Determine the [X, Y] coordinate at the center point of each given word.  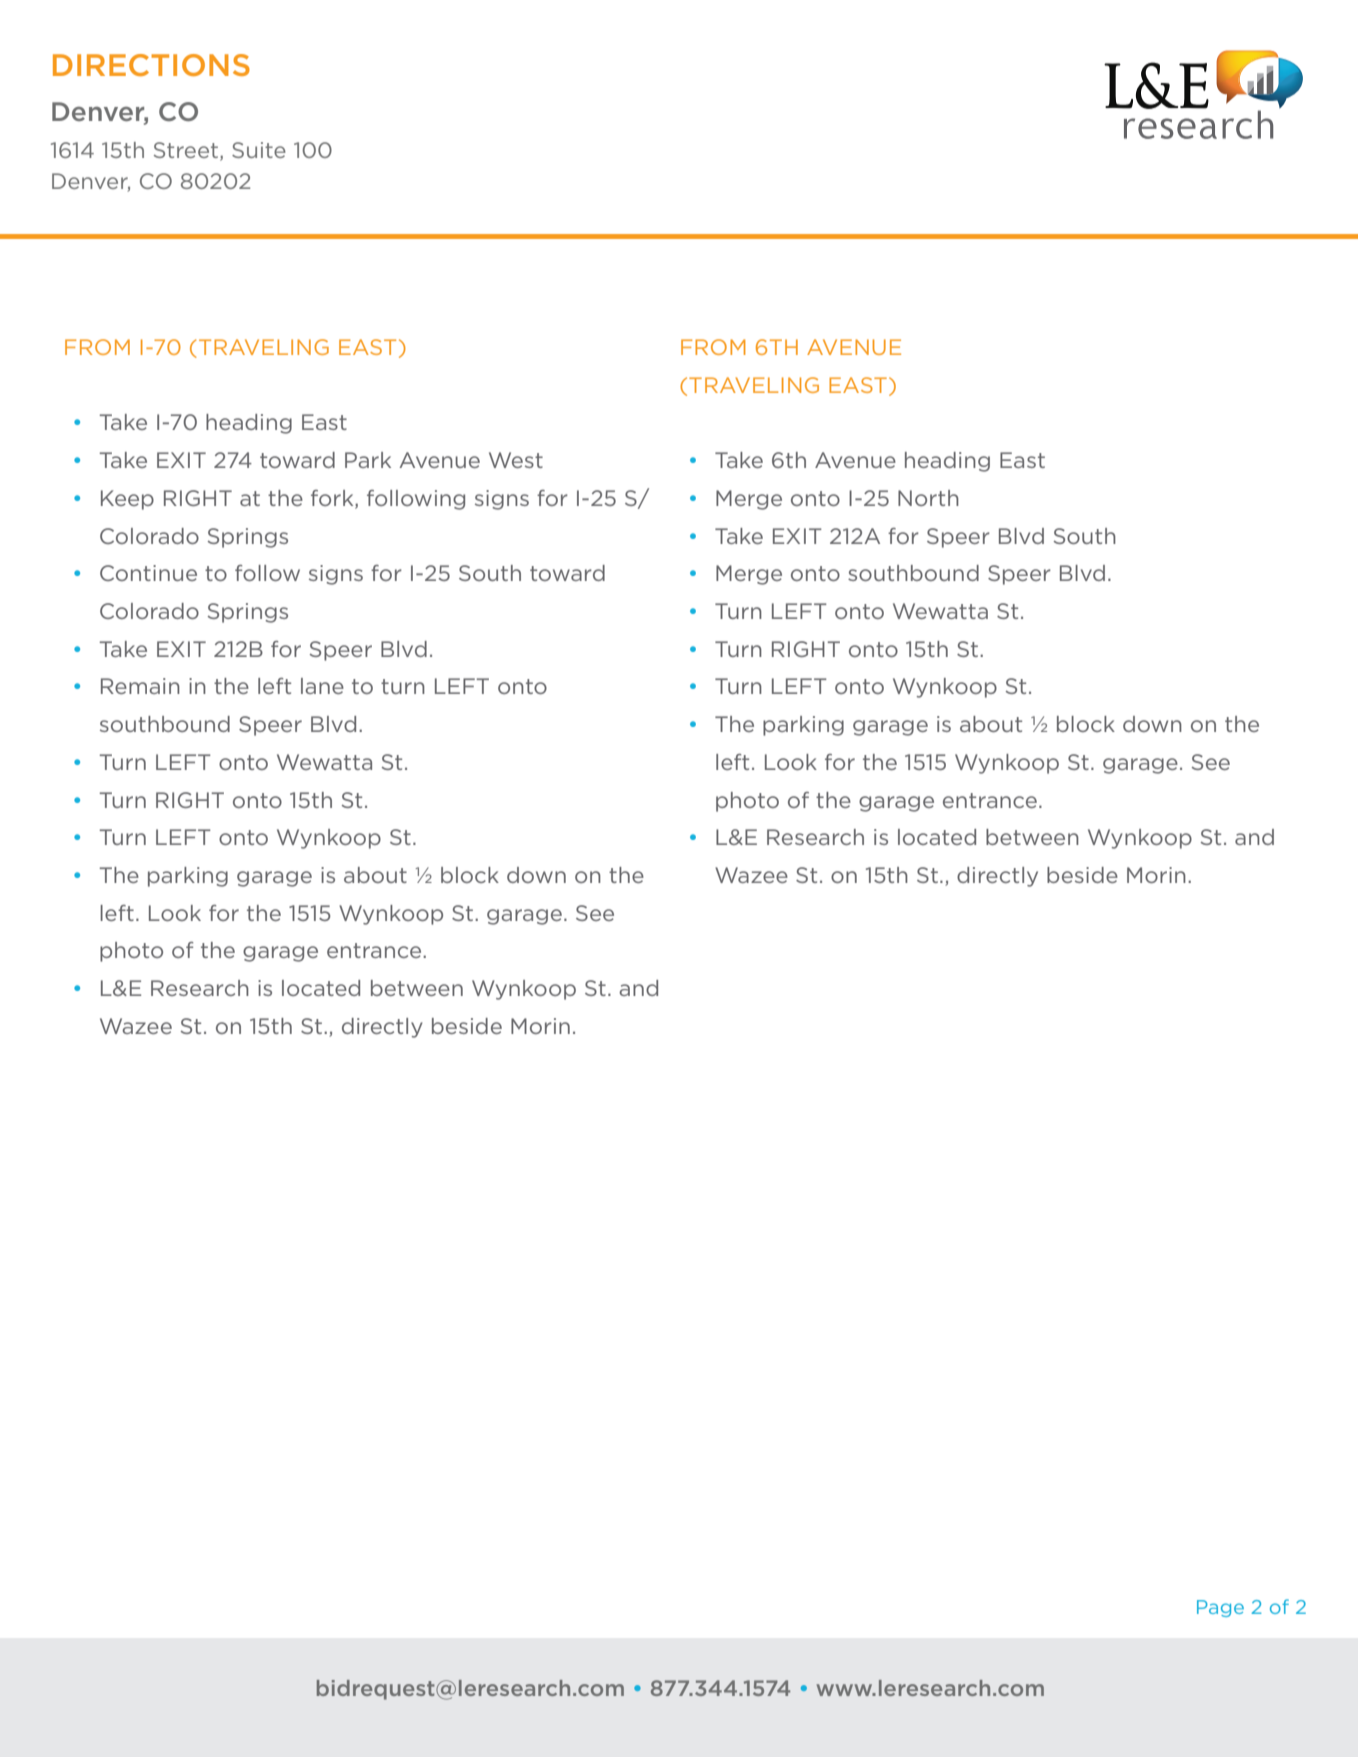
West [516, 460]
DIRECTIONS [151, 65]
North [928, 498]
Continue [148, 573]
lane [322, 686]
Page [1220, 1608]
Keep [127, 500]
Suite [259, 150]
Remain [140, 686]
